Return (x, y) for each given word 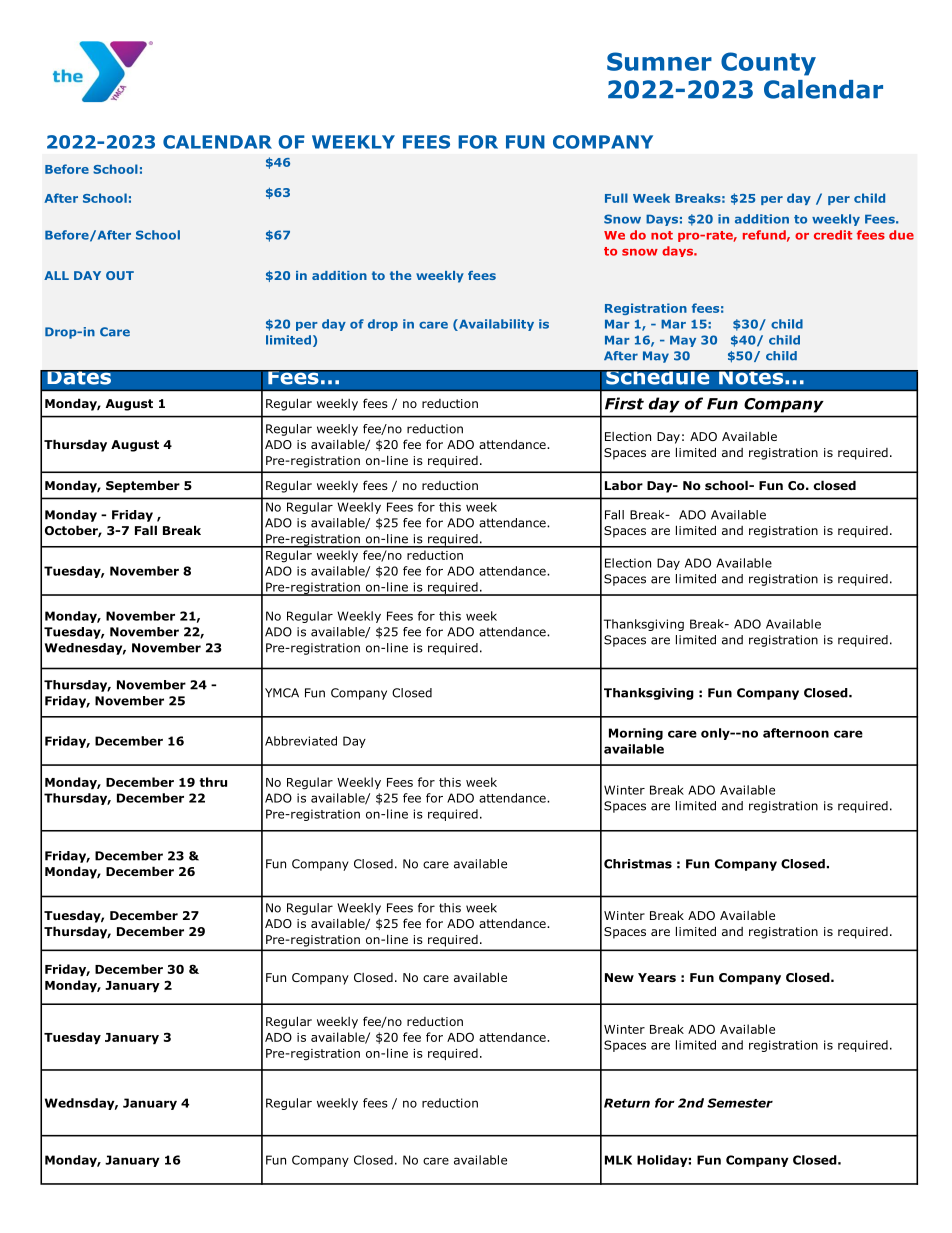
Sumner (659, 61)
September (143, 486)
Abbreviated (301, 741)
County (768, 64)
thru (213, 782)
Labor (624, 485)
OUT (120, 275)
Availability (495, 325)
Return (627, 1103)
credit (833, 235)
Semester (740, 1103)
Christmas (638, 864)
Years (657, 977)
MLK (618, 1160)
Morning (636, 734)
